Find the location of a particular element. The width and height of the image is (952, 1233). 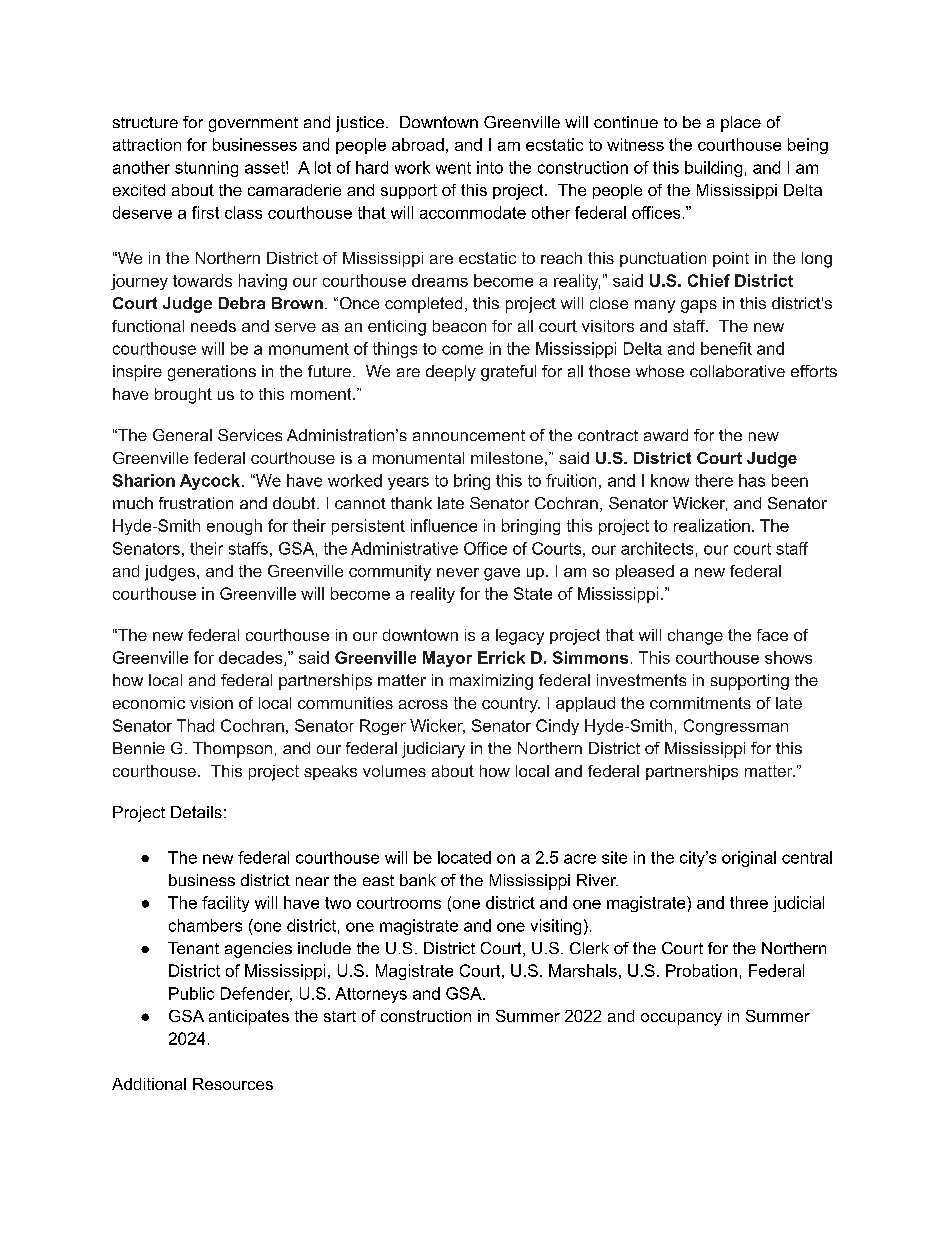

occupancy is located at coordinates (681, 1019).
